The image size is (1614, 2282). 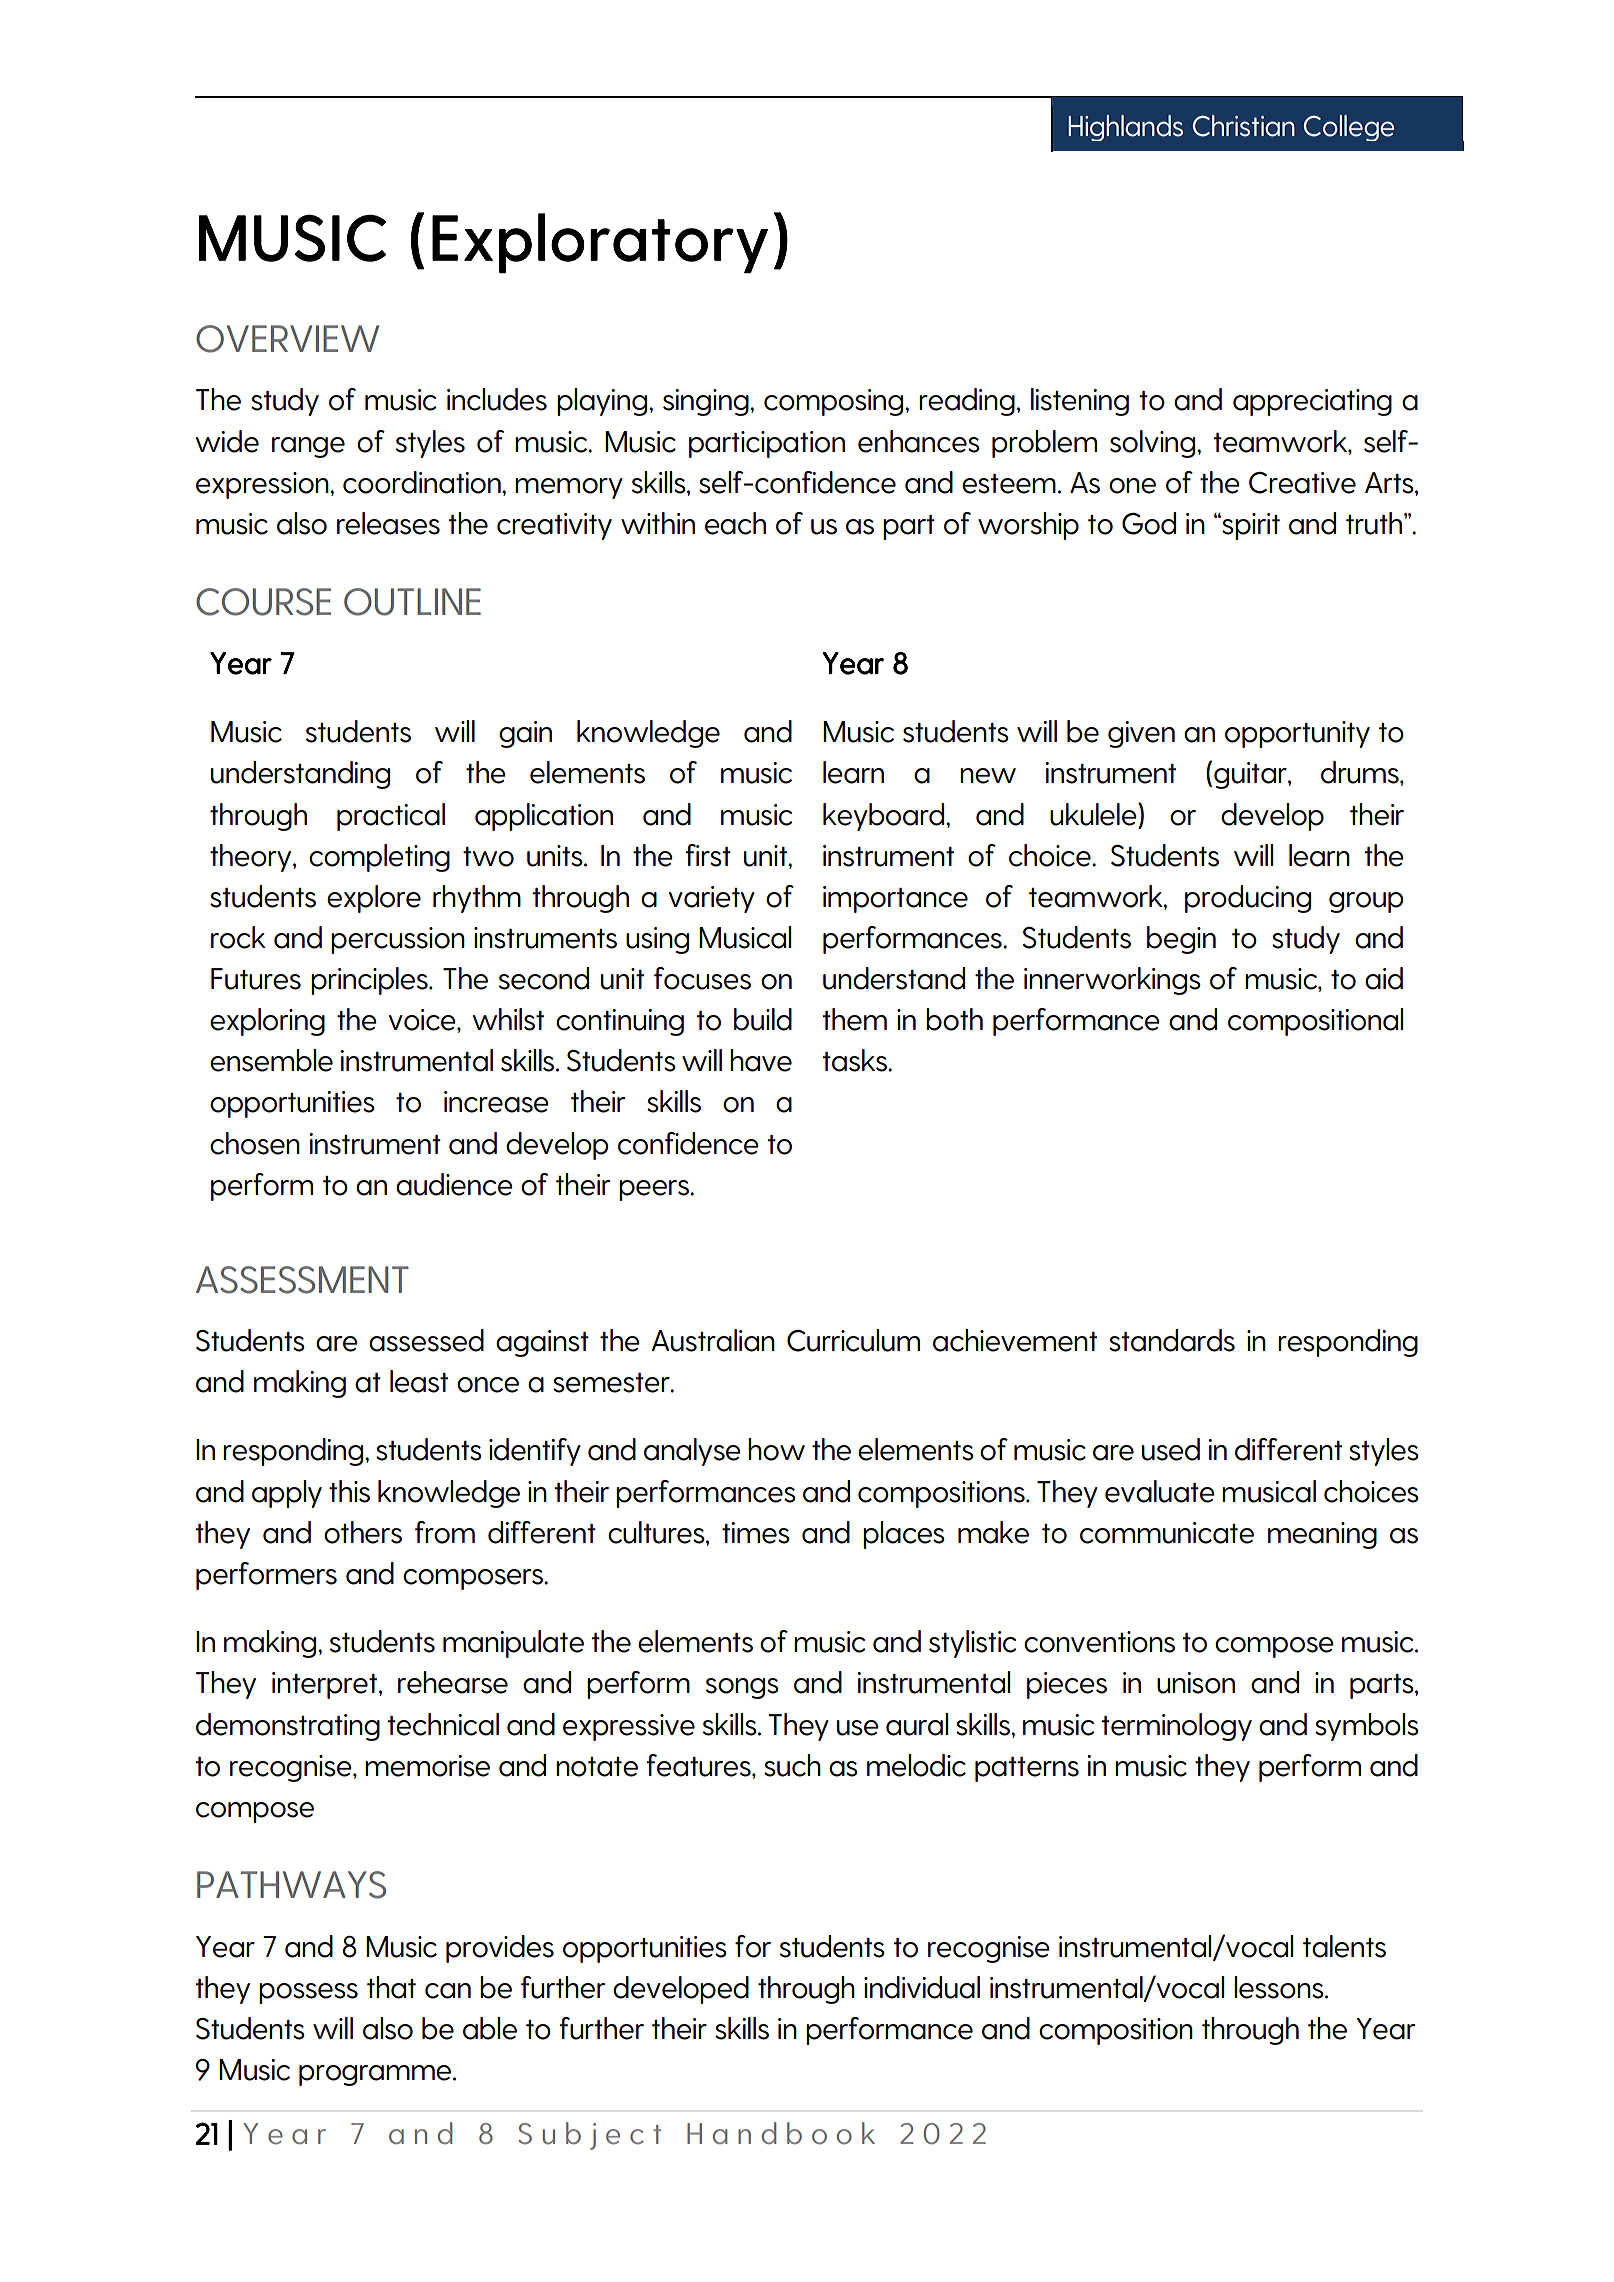 I want to click on Christian, so click(x=1244, y=126).
